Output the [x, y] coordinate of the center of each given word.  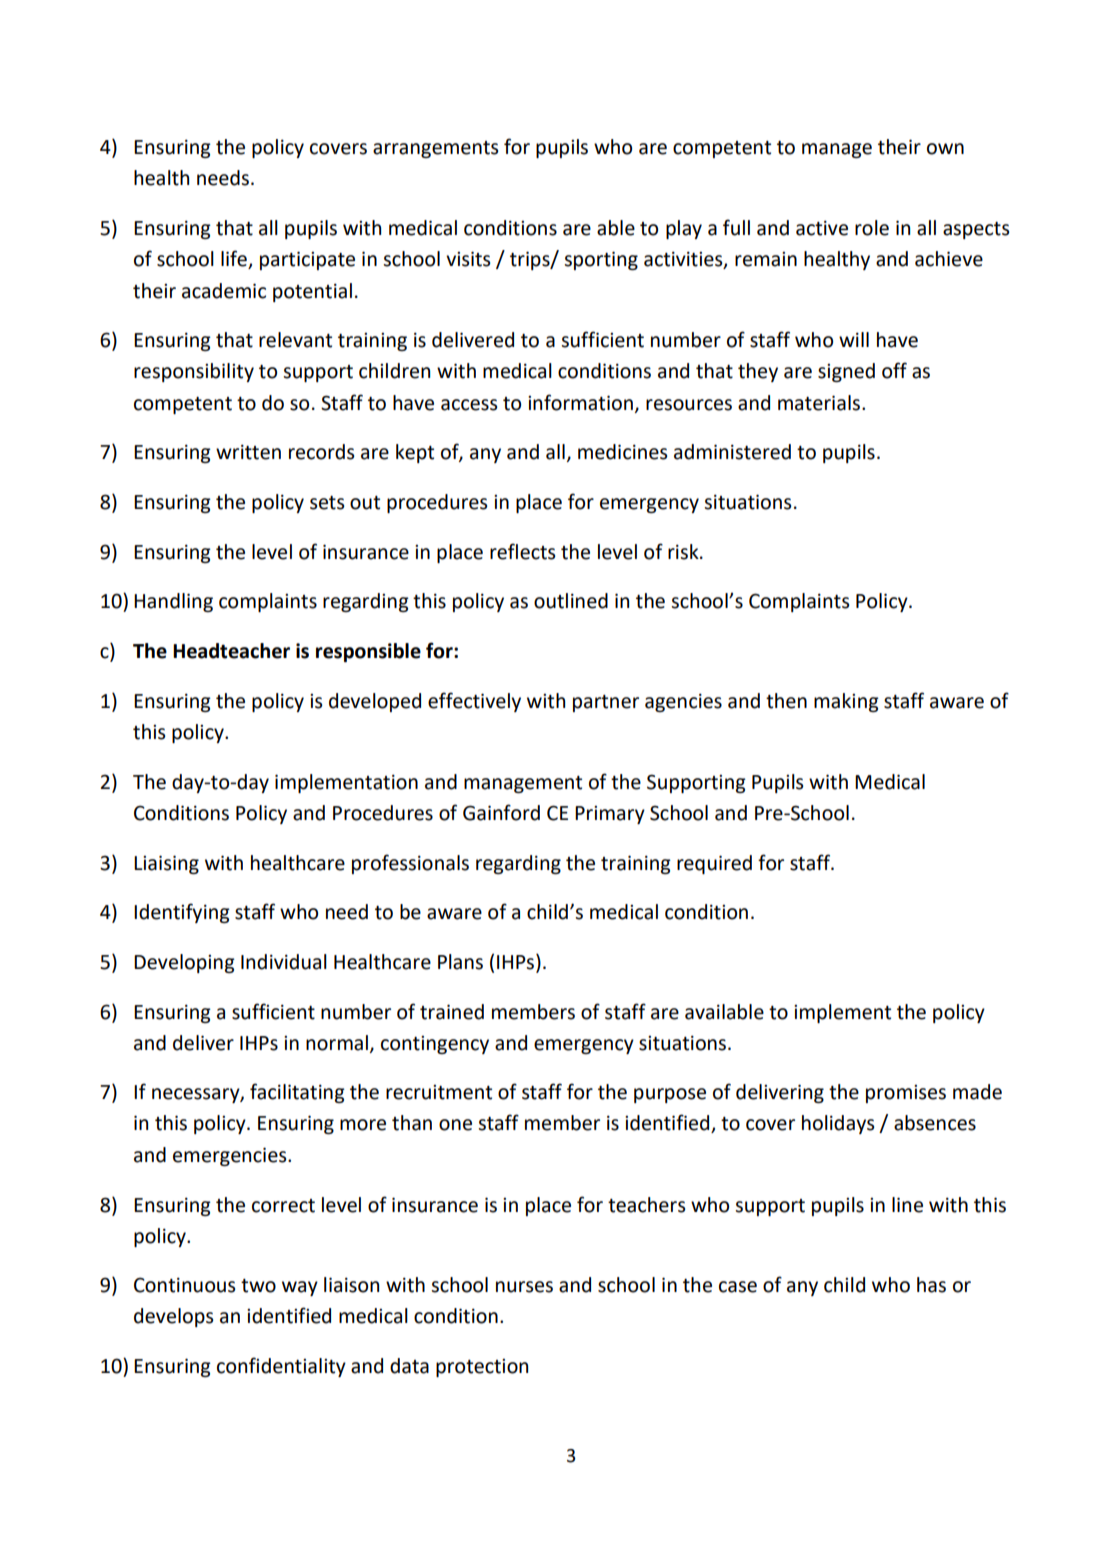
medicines [622, 452]
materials [819, 403]
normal [337, 1043]
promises [906, 1094]
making [846, 702]
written [248, 452]
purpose [670, 1095]
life [235, 259]
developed [375, 702]
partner [606, 703]
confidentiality [281, 1367]
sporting [601, 260]
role [872, 228]
